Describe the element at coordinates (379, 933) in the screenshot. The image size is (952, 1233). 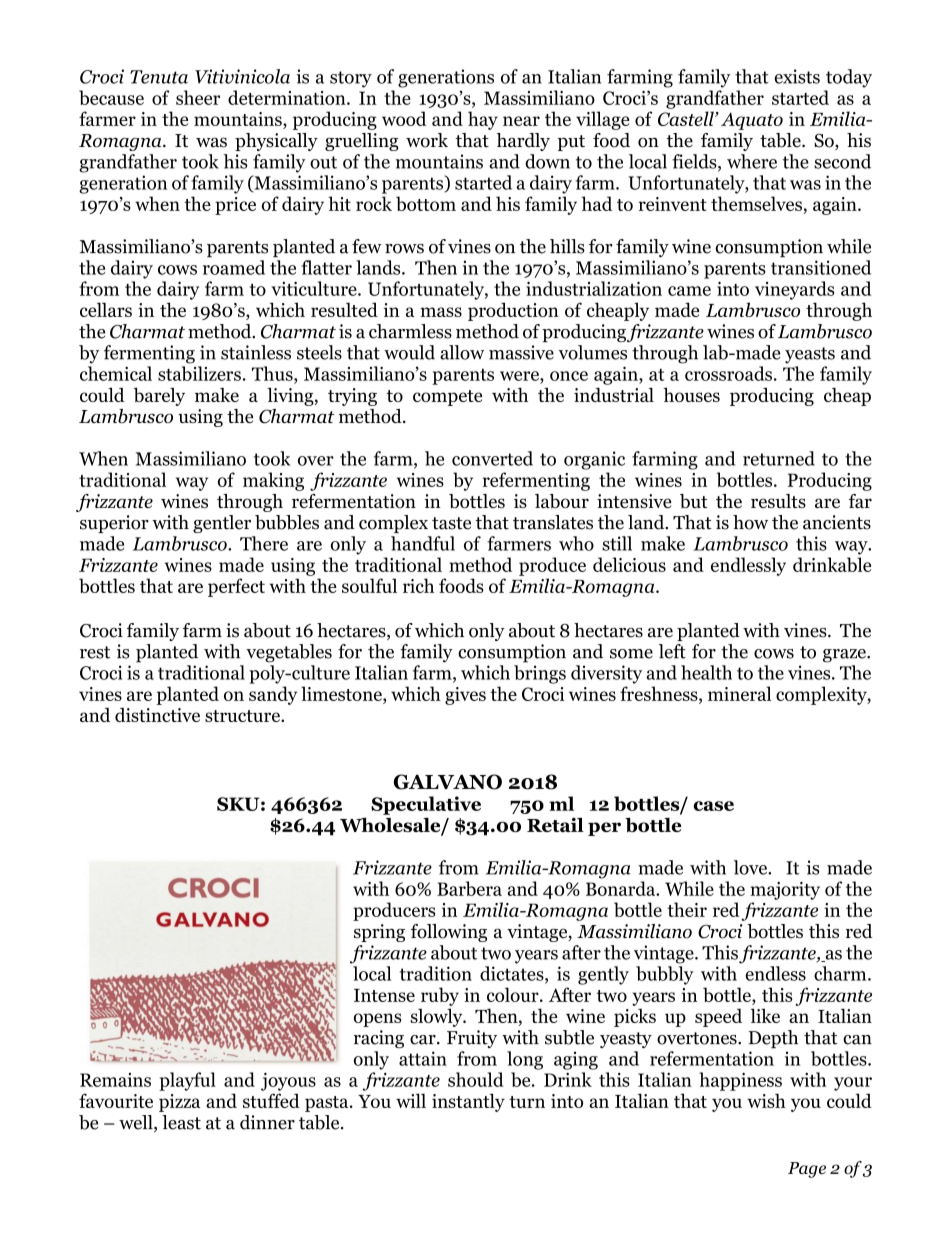
I see `spring` at that location.
